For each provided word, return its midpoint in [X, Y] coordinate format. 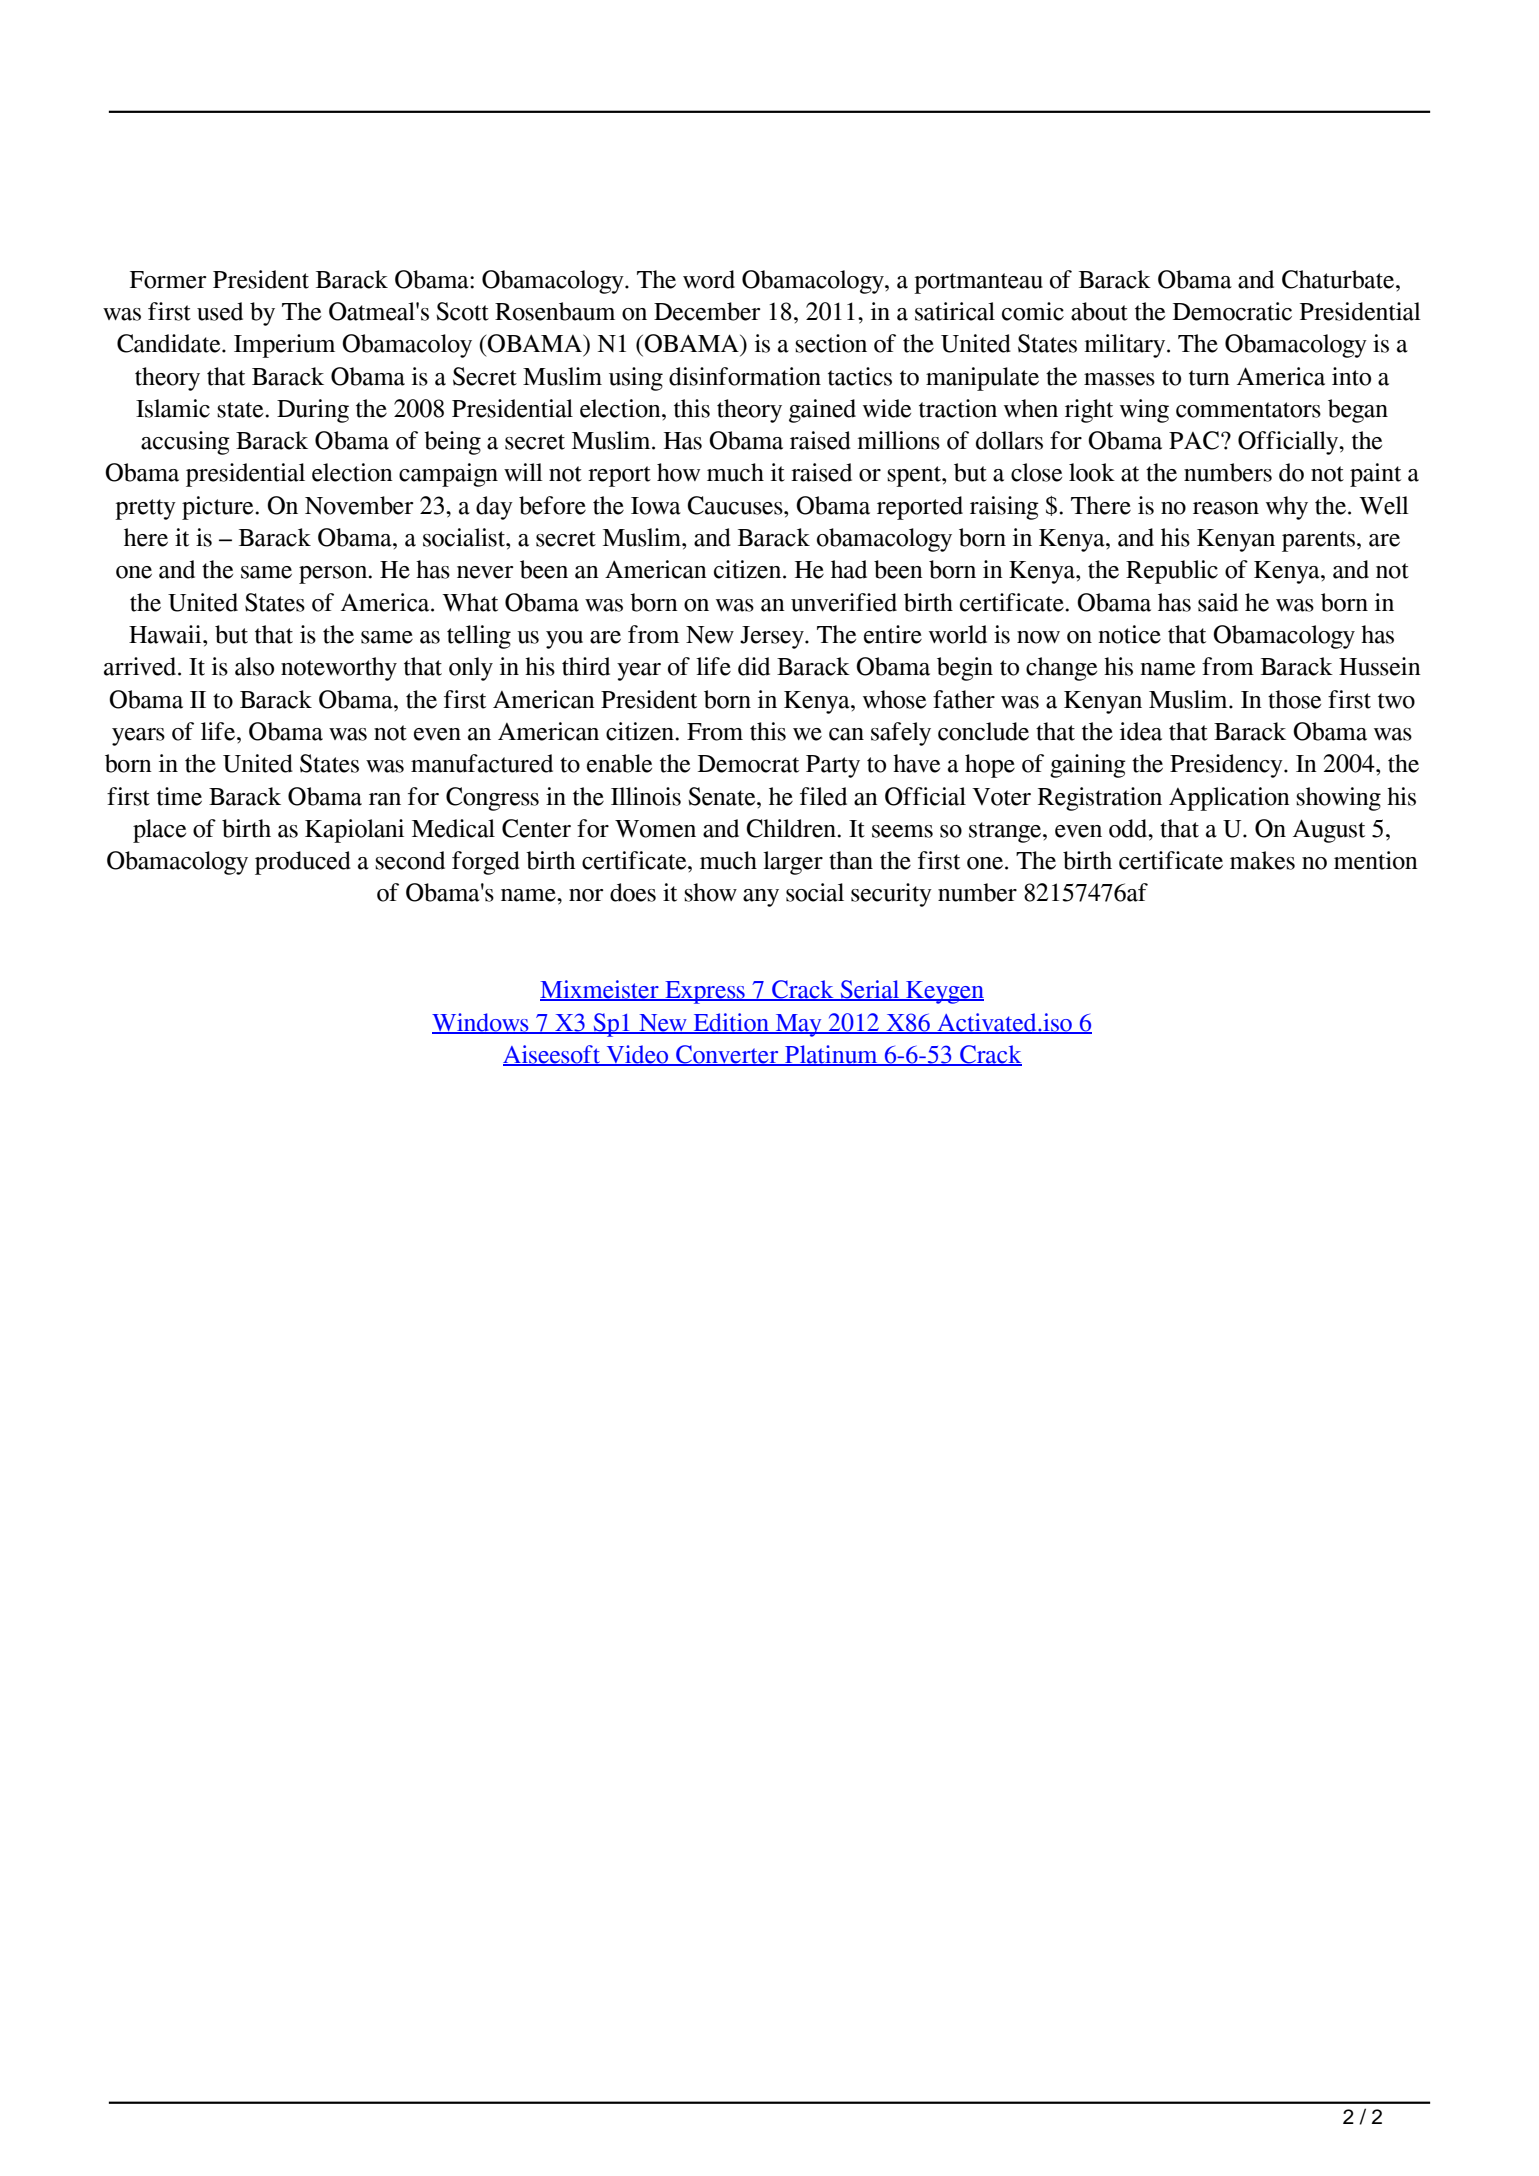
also [254, 666]
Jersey [773, 637]
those [1294, 699]
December [707, 311]
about [1099, 311]
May [798, 1025]
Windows [481, 1023]
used [220, 311]
